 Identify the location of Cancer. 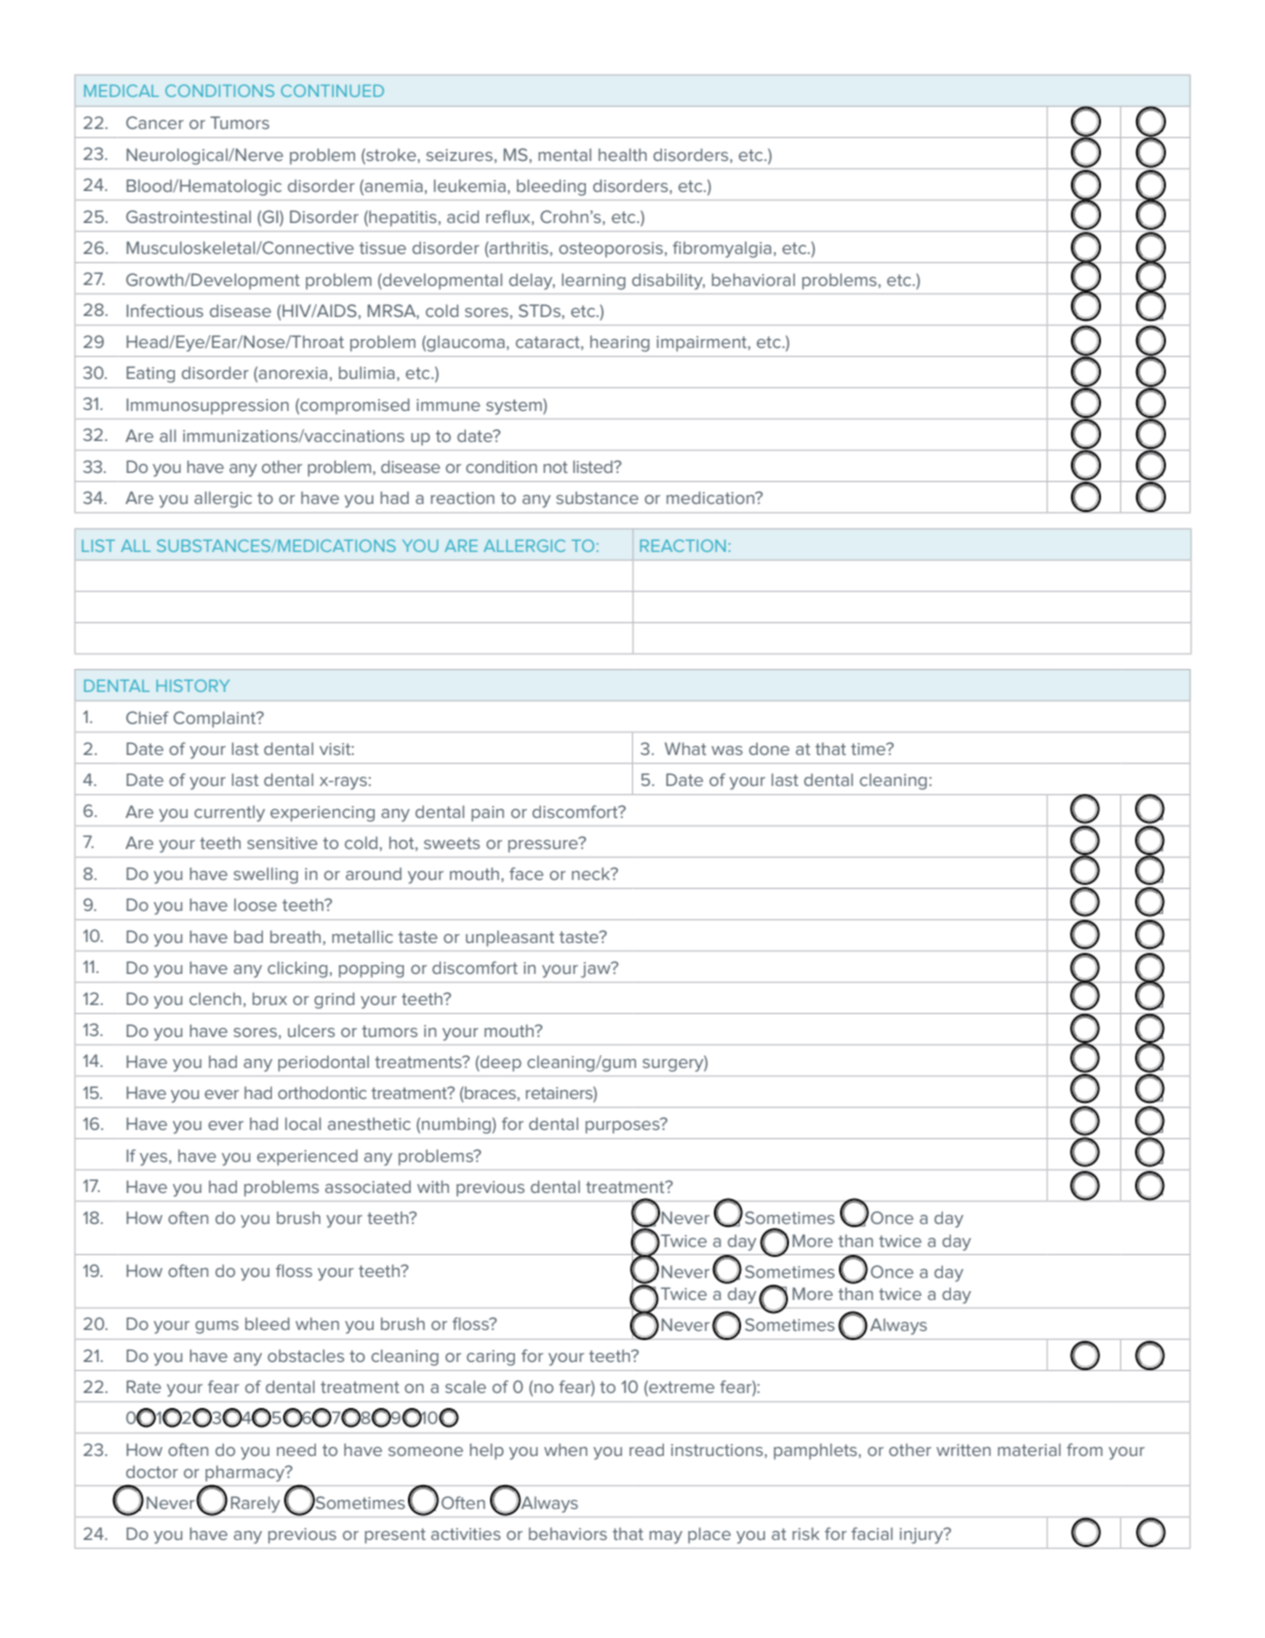
(155, 122).
